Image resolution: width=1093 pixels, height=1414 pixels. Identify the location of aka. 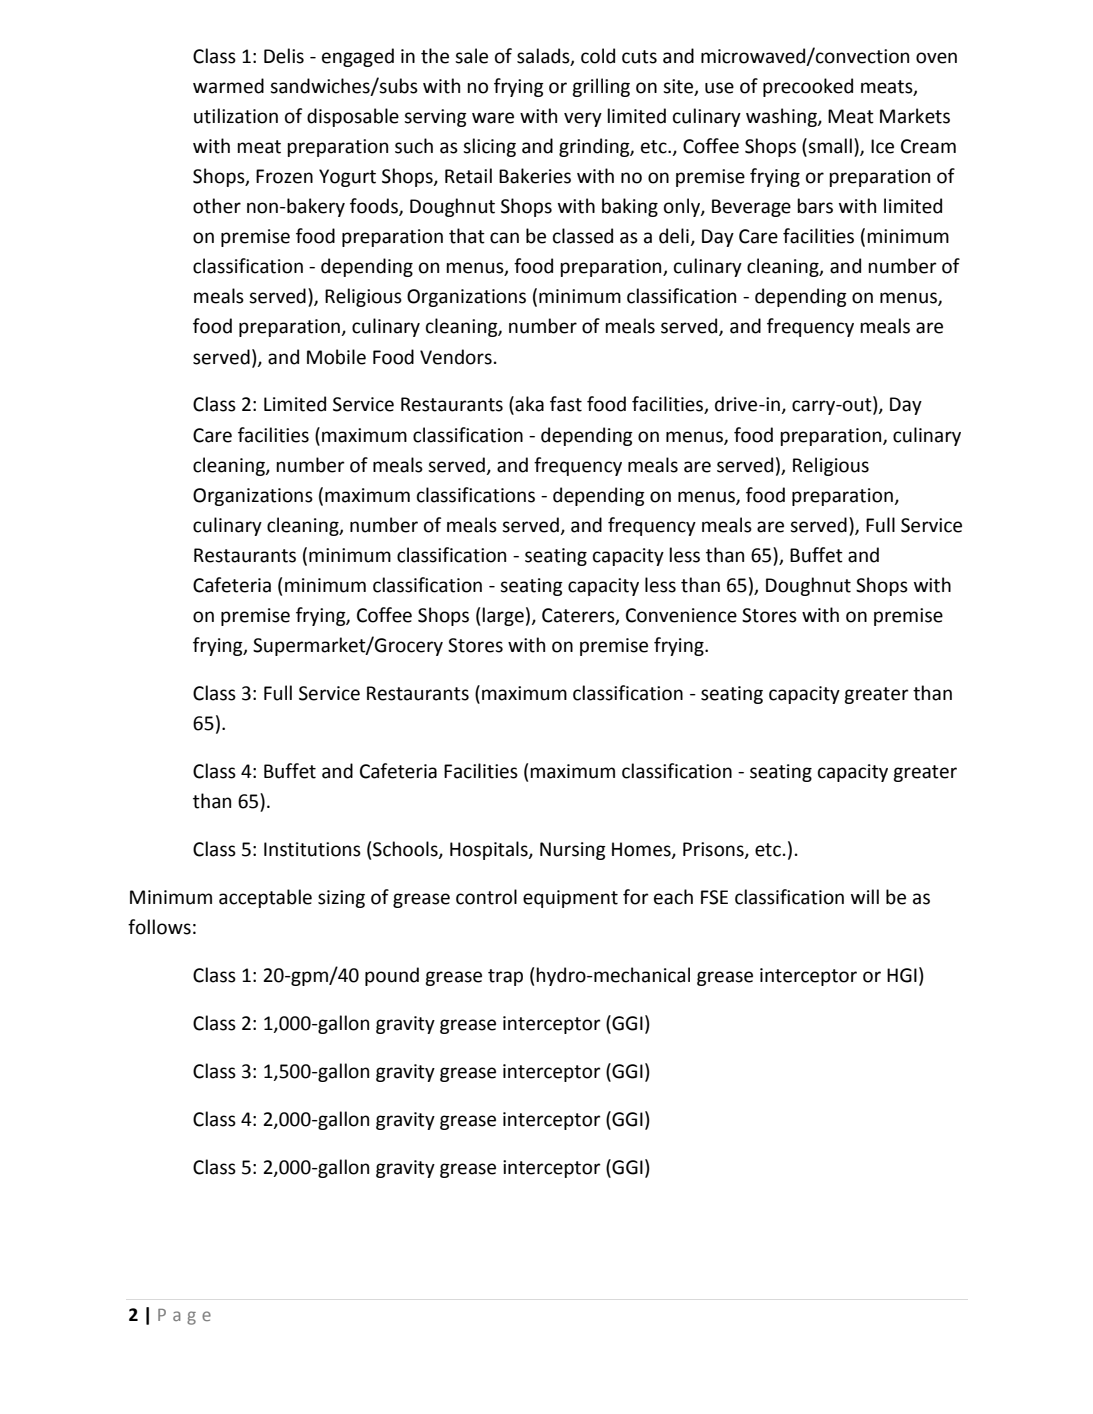
(528, 405).
